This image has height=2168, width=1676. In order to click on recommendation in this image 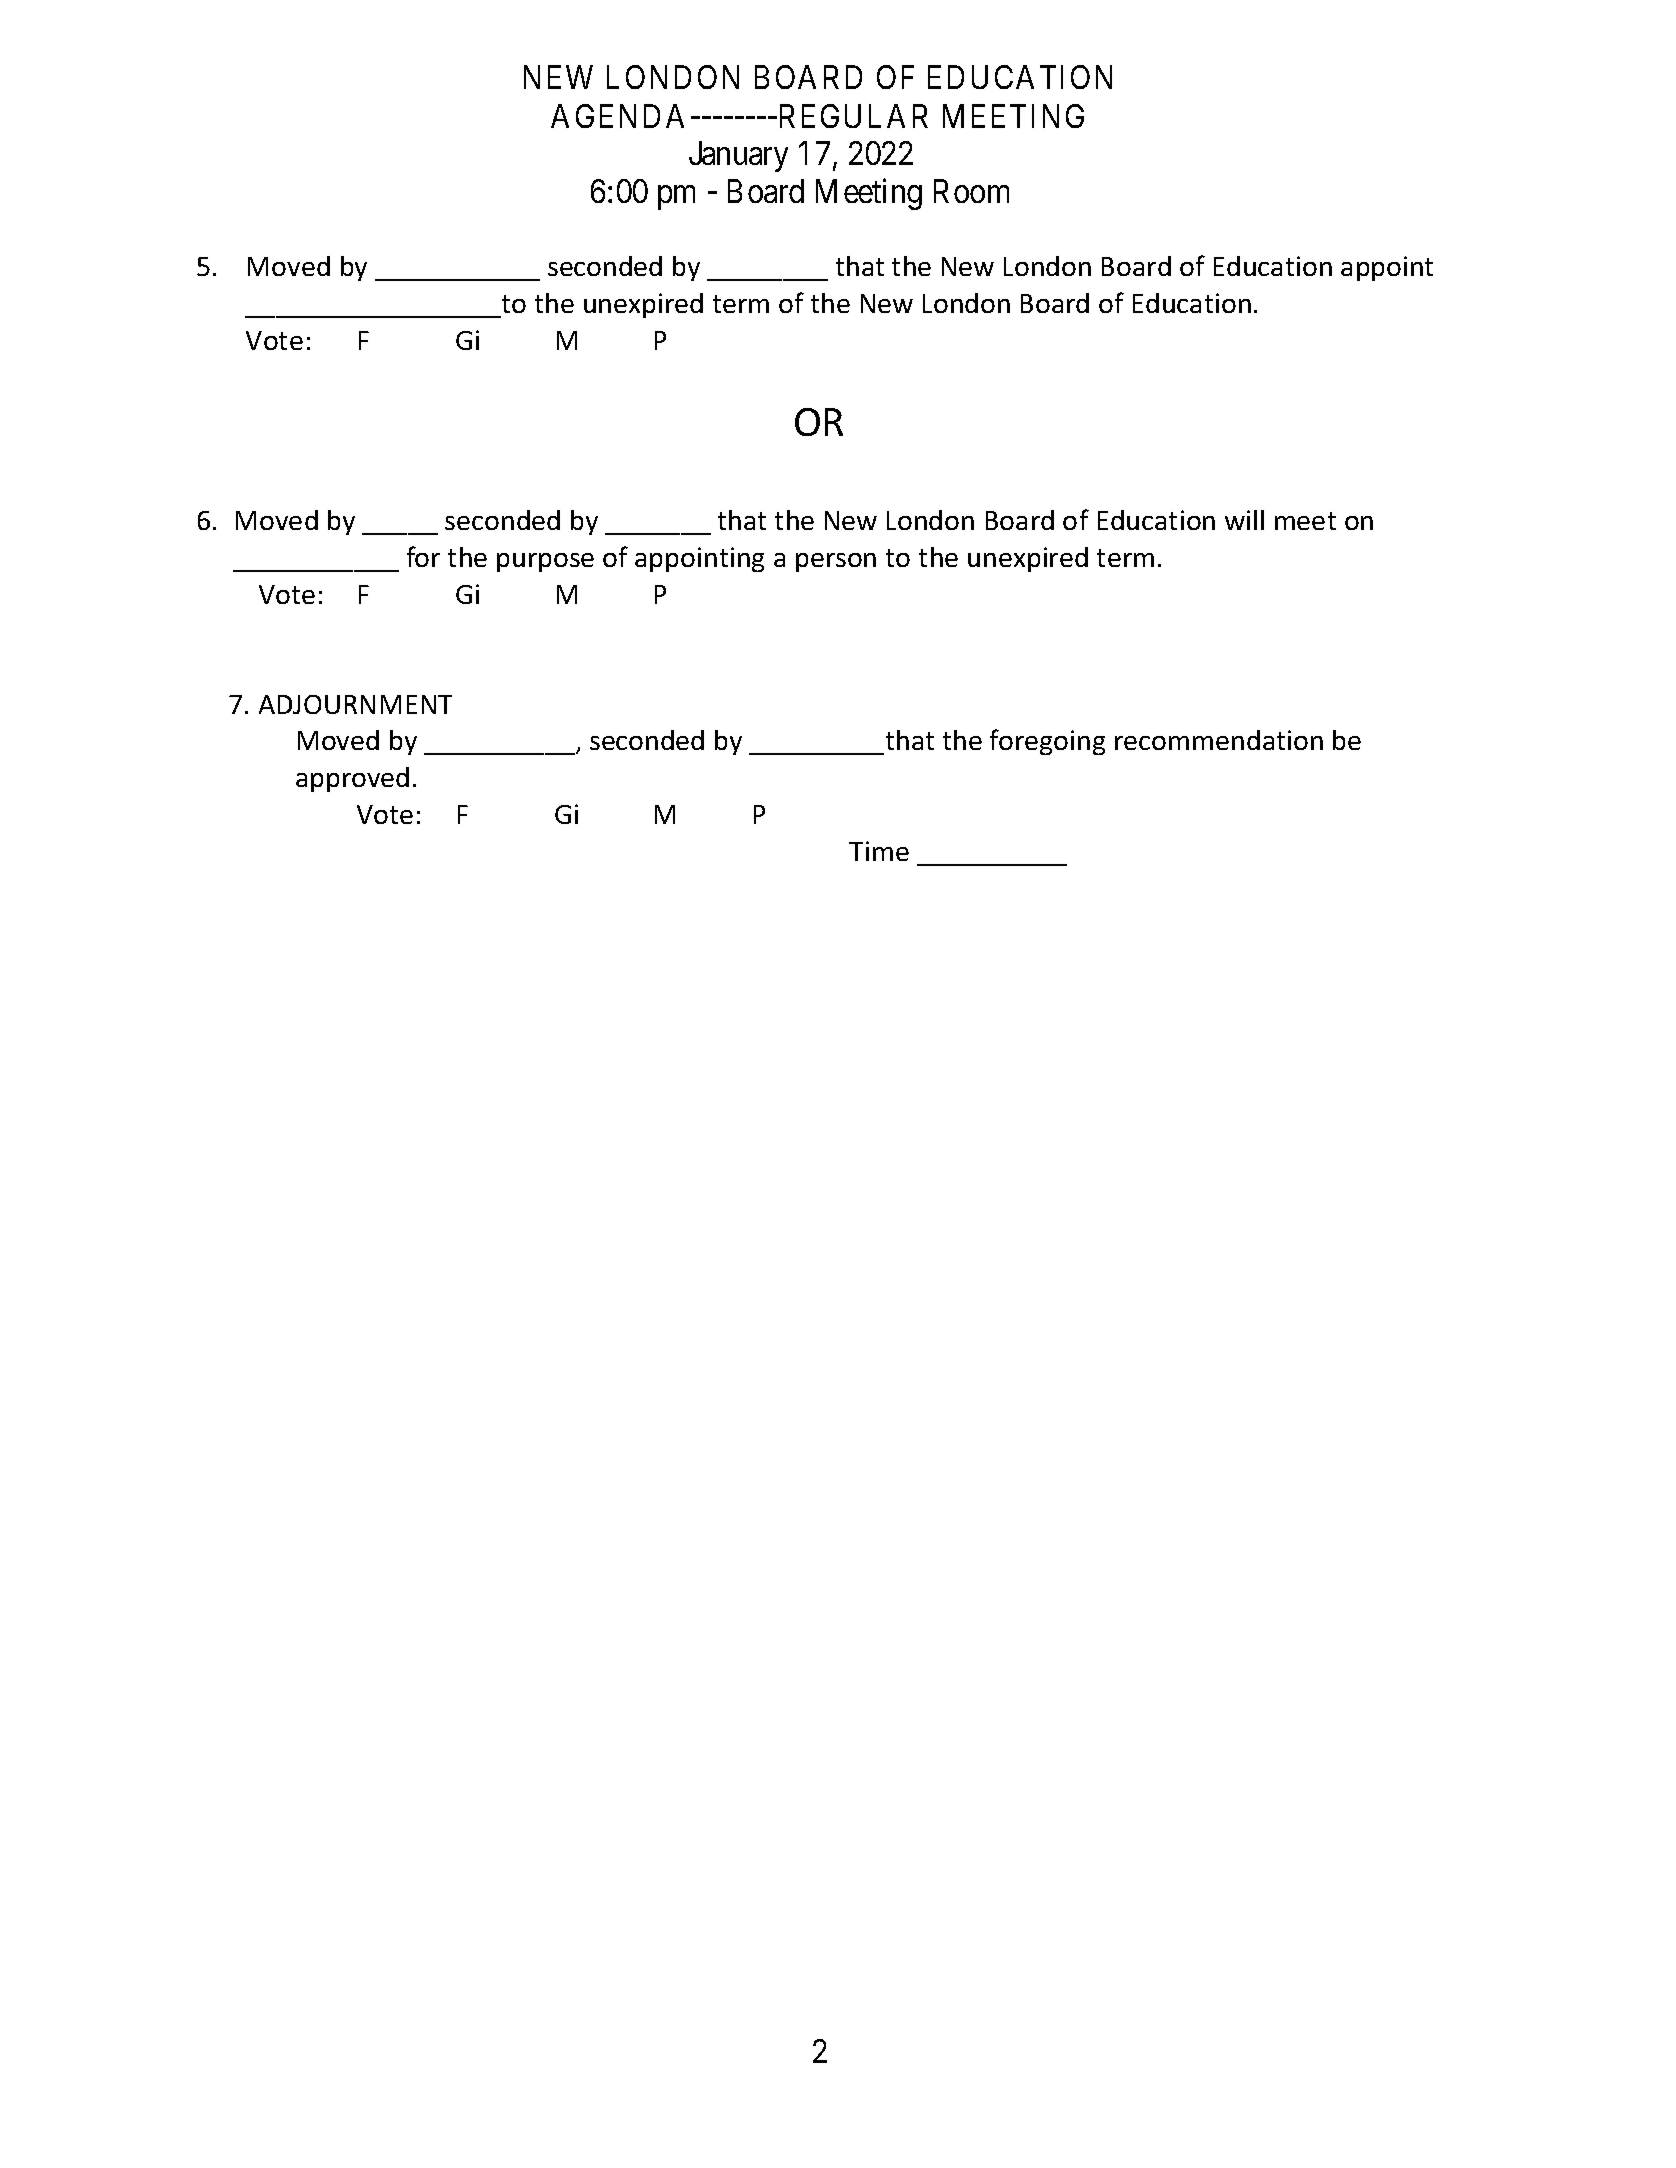, I will do `click(1219, 740)`.
